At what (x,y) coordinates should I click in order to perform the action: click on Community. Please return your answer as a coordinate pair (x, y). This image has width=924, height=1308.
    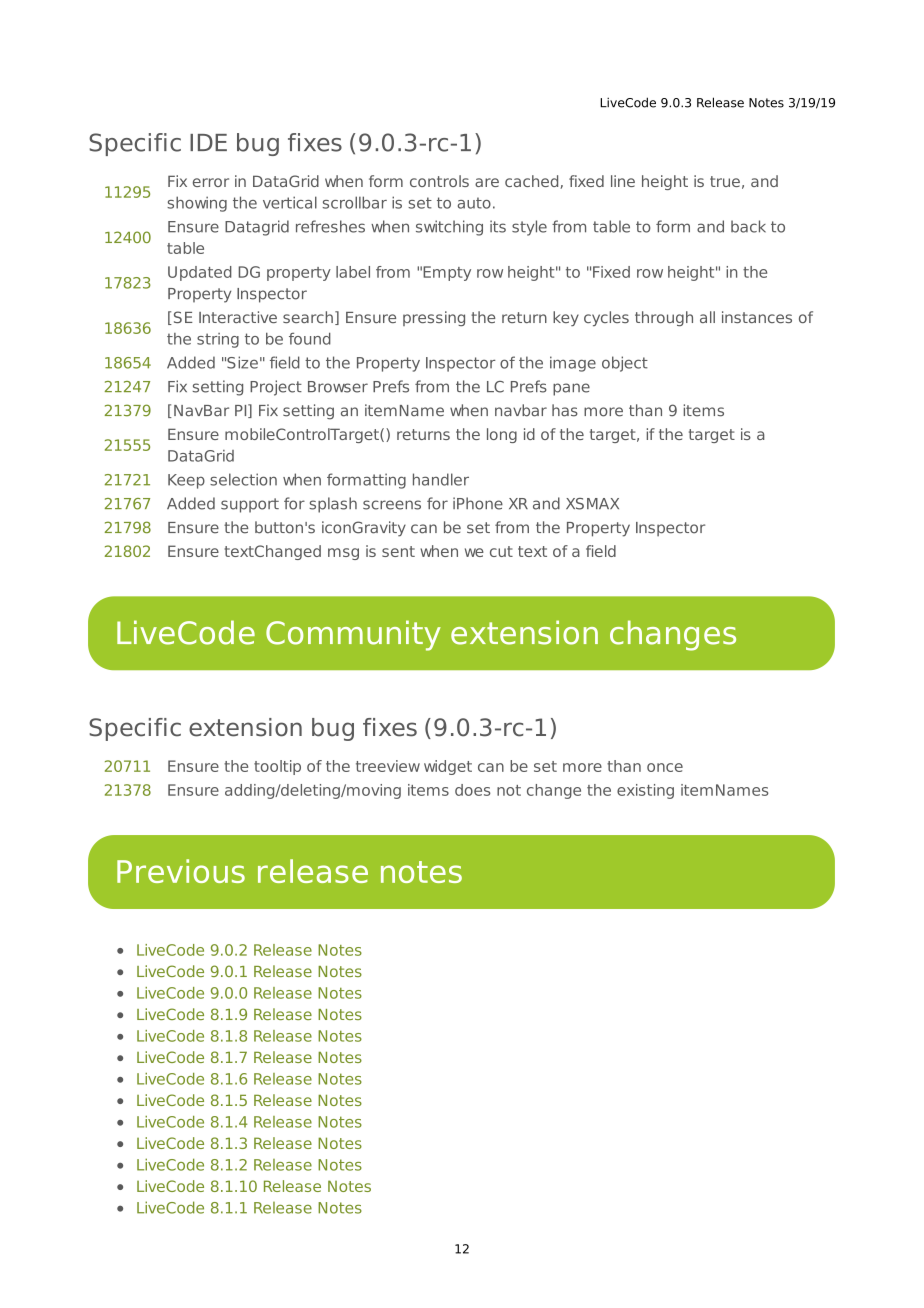
    Looking at the image, I should click on (353, 635).
